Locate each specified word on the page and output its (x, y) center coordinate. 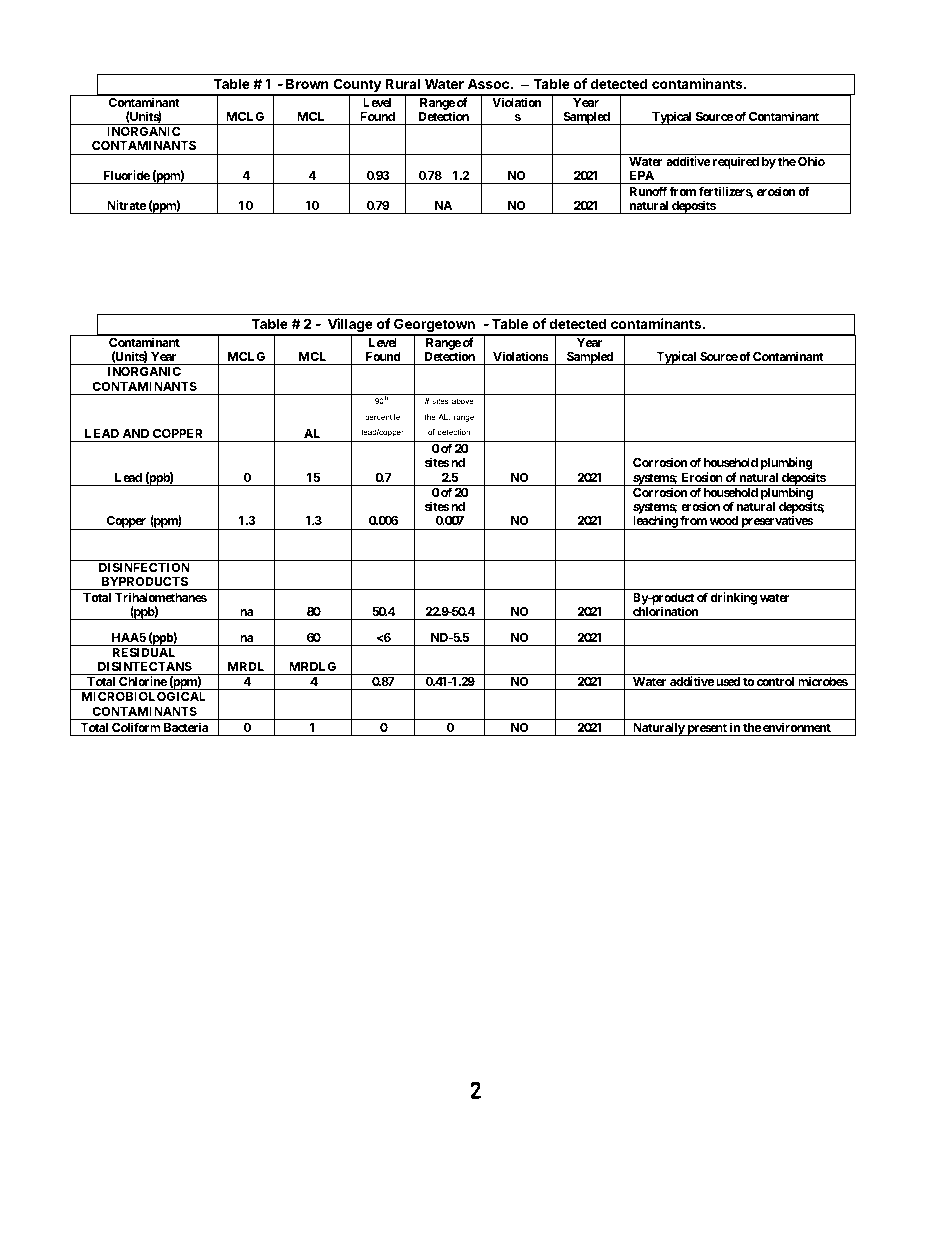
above (463, 401)
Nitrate (127, 205)
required (734, 162)
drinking (734, 598)
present (707, 729)
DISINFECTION (144, 567)
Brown (307, 83)
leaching (655, 522)
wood (724, 520)
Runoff (648, 191)
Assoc (490, 83)
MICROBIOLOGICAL (144, 696)
